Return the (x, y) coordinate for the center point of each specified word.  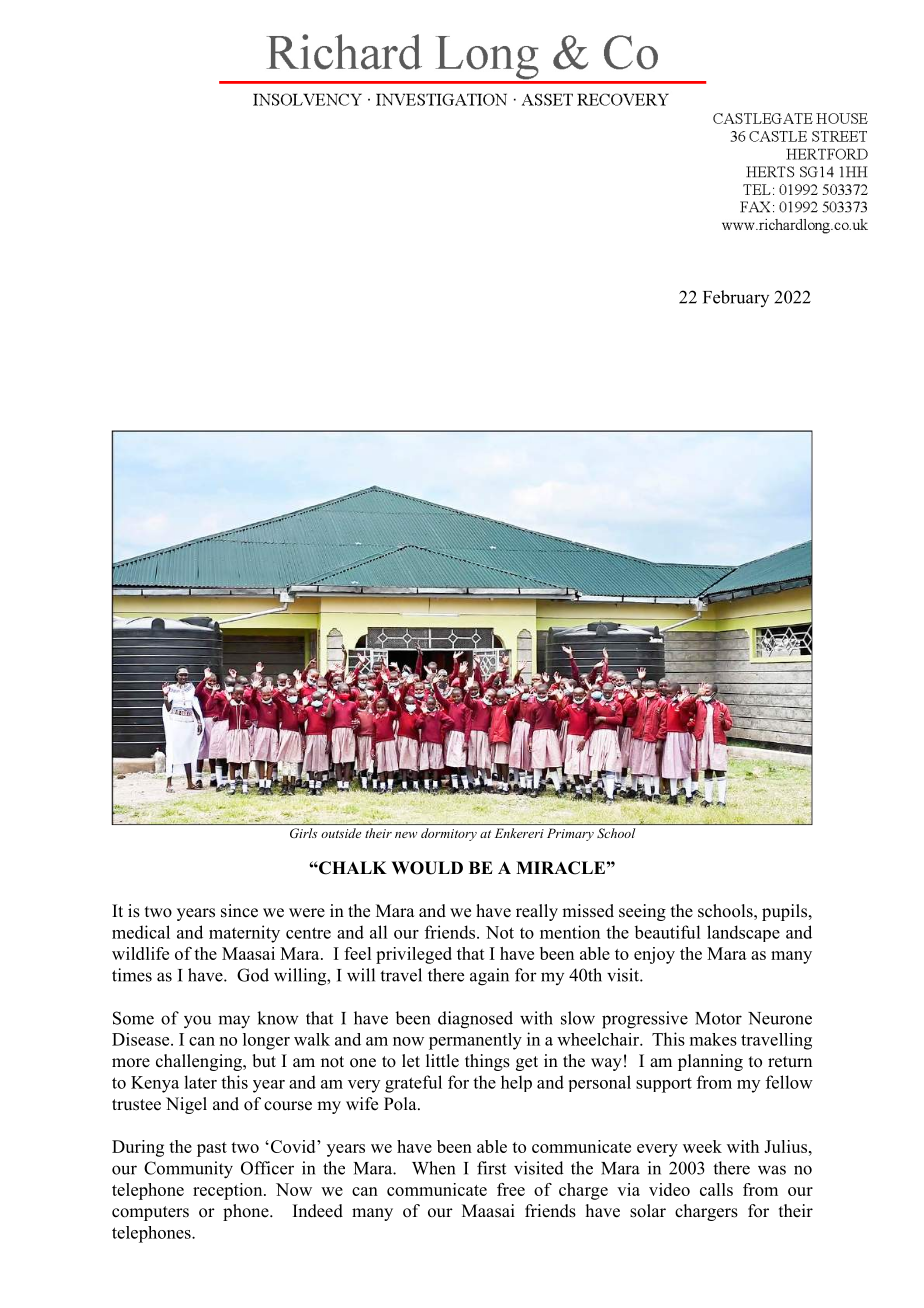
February (736, 298)
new (406, 835)
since (239, 911)
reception (229, 1191)
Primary (570, 834)
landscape (743, 933)
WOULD (427, 868)
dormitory (449, 834)
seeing (642, 912)
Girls (303, 833)
